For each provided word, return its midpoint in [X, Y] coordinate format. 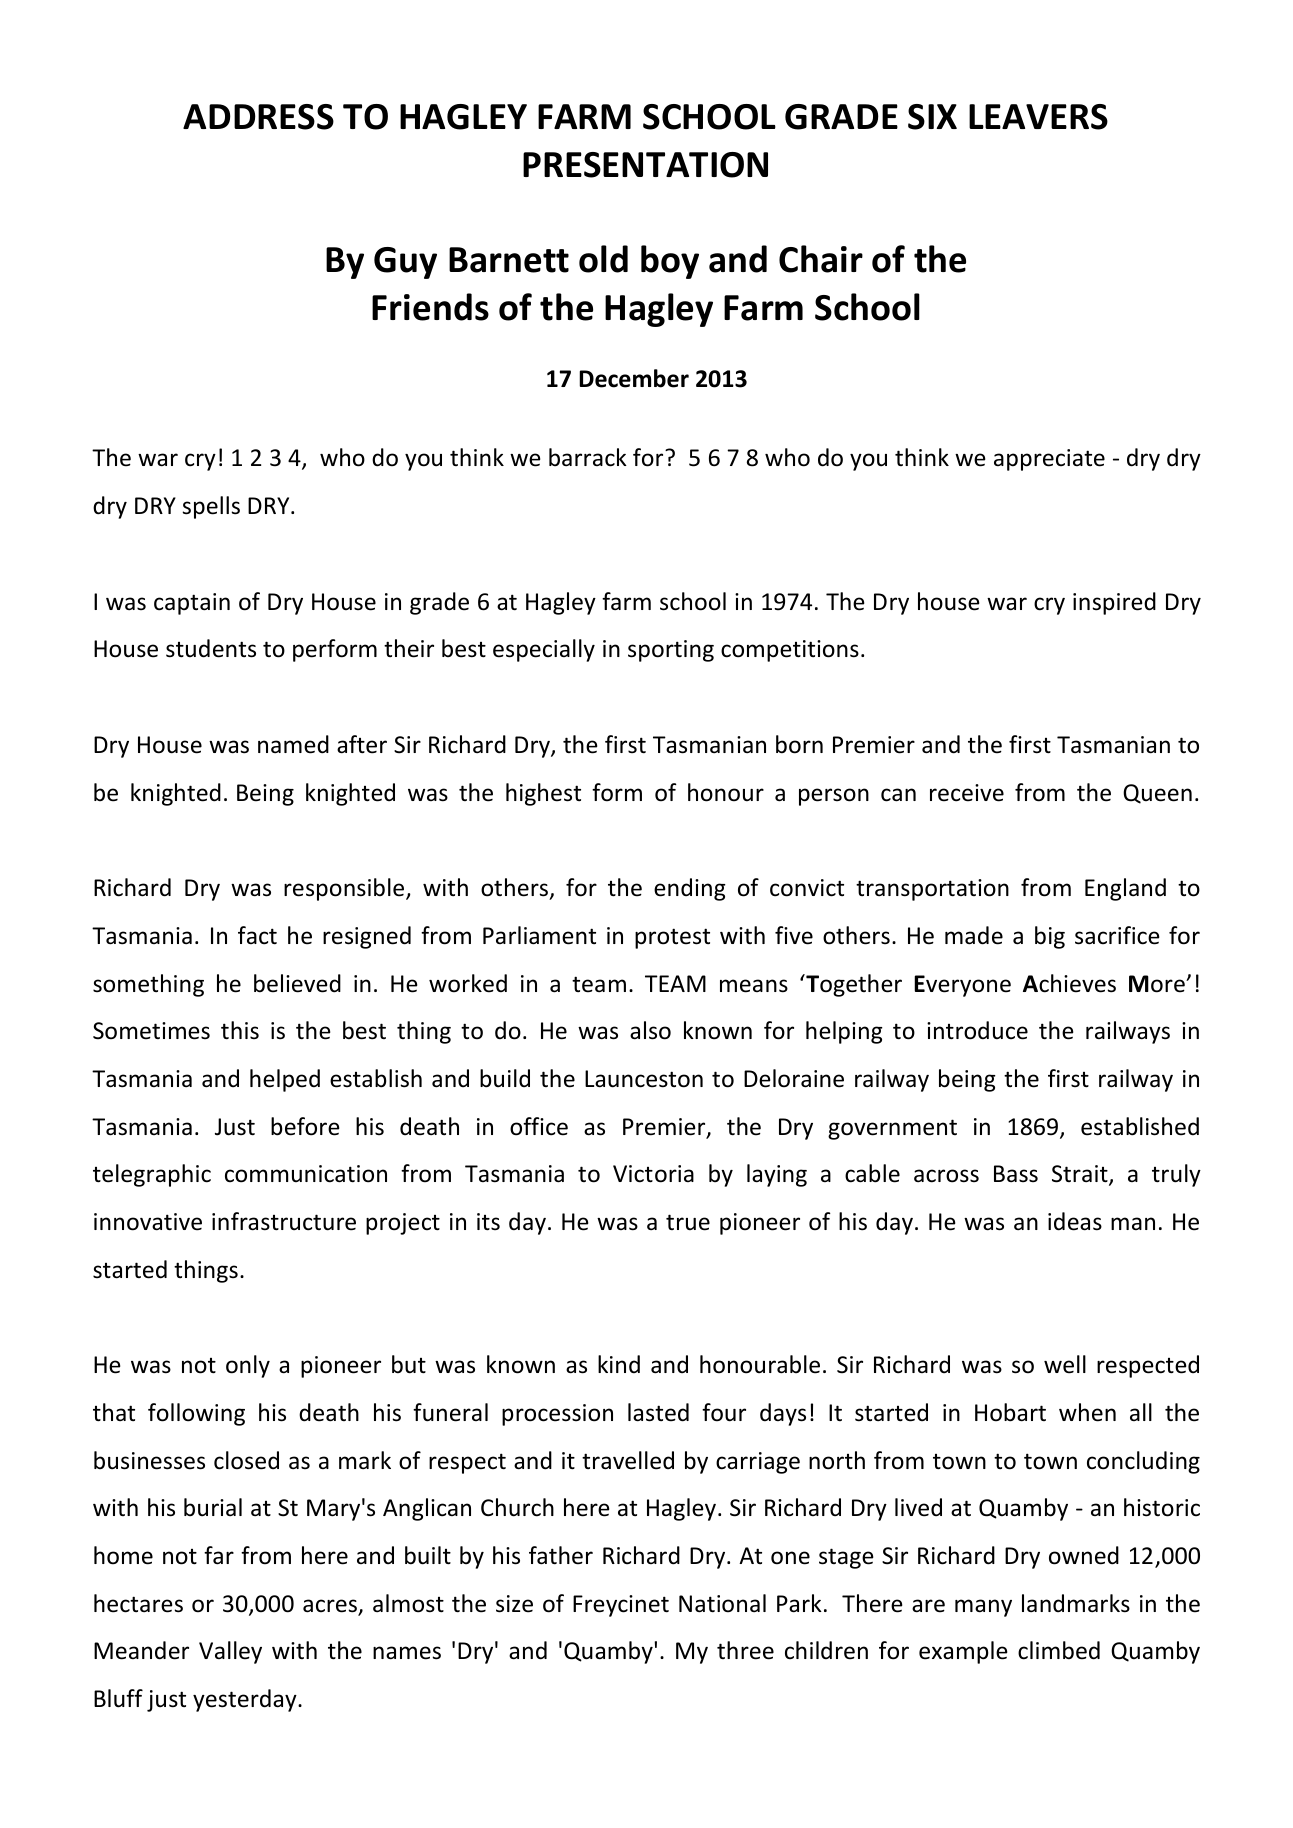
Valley [230, 1652]
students [211, 648]
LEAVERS [1038, 117]
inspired [1114, 603]
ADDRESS [258, 117]
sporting [671, 651]
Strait [1081, 1175]
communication [306, 1174]
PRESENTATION [645, 165]
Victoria [653, 1174]
